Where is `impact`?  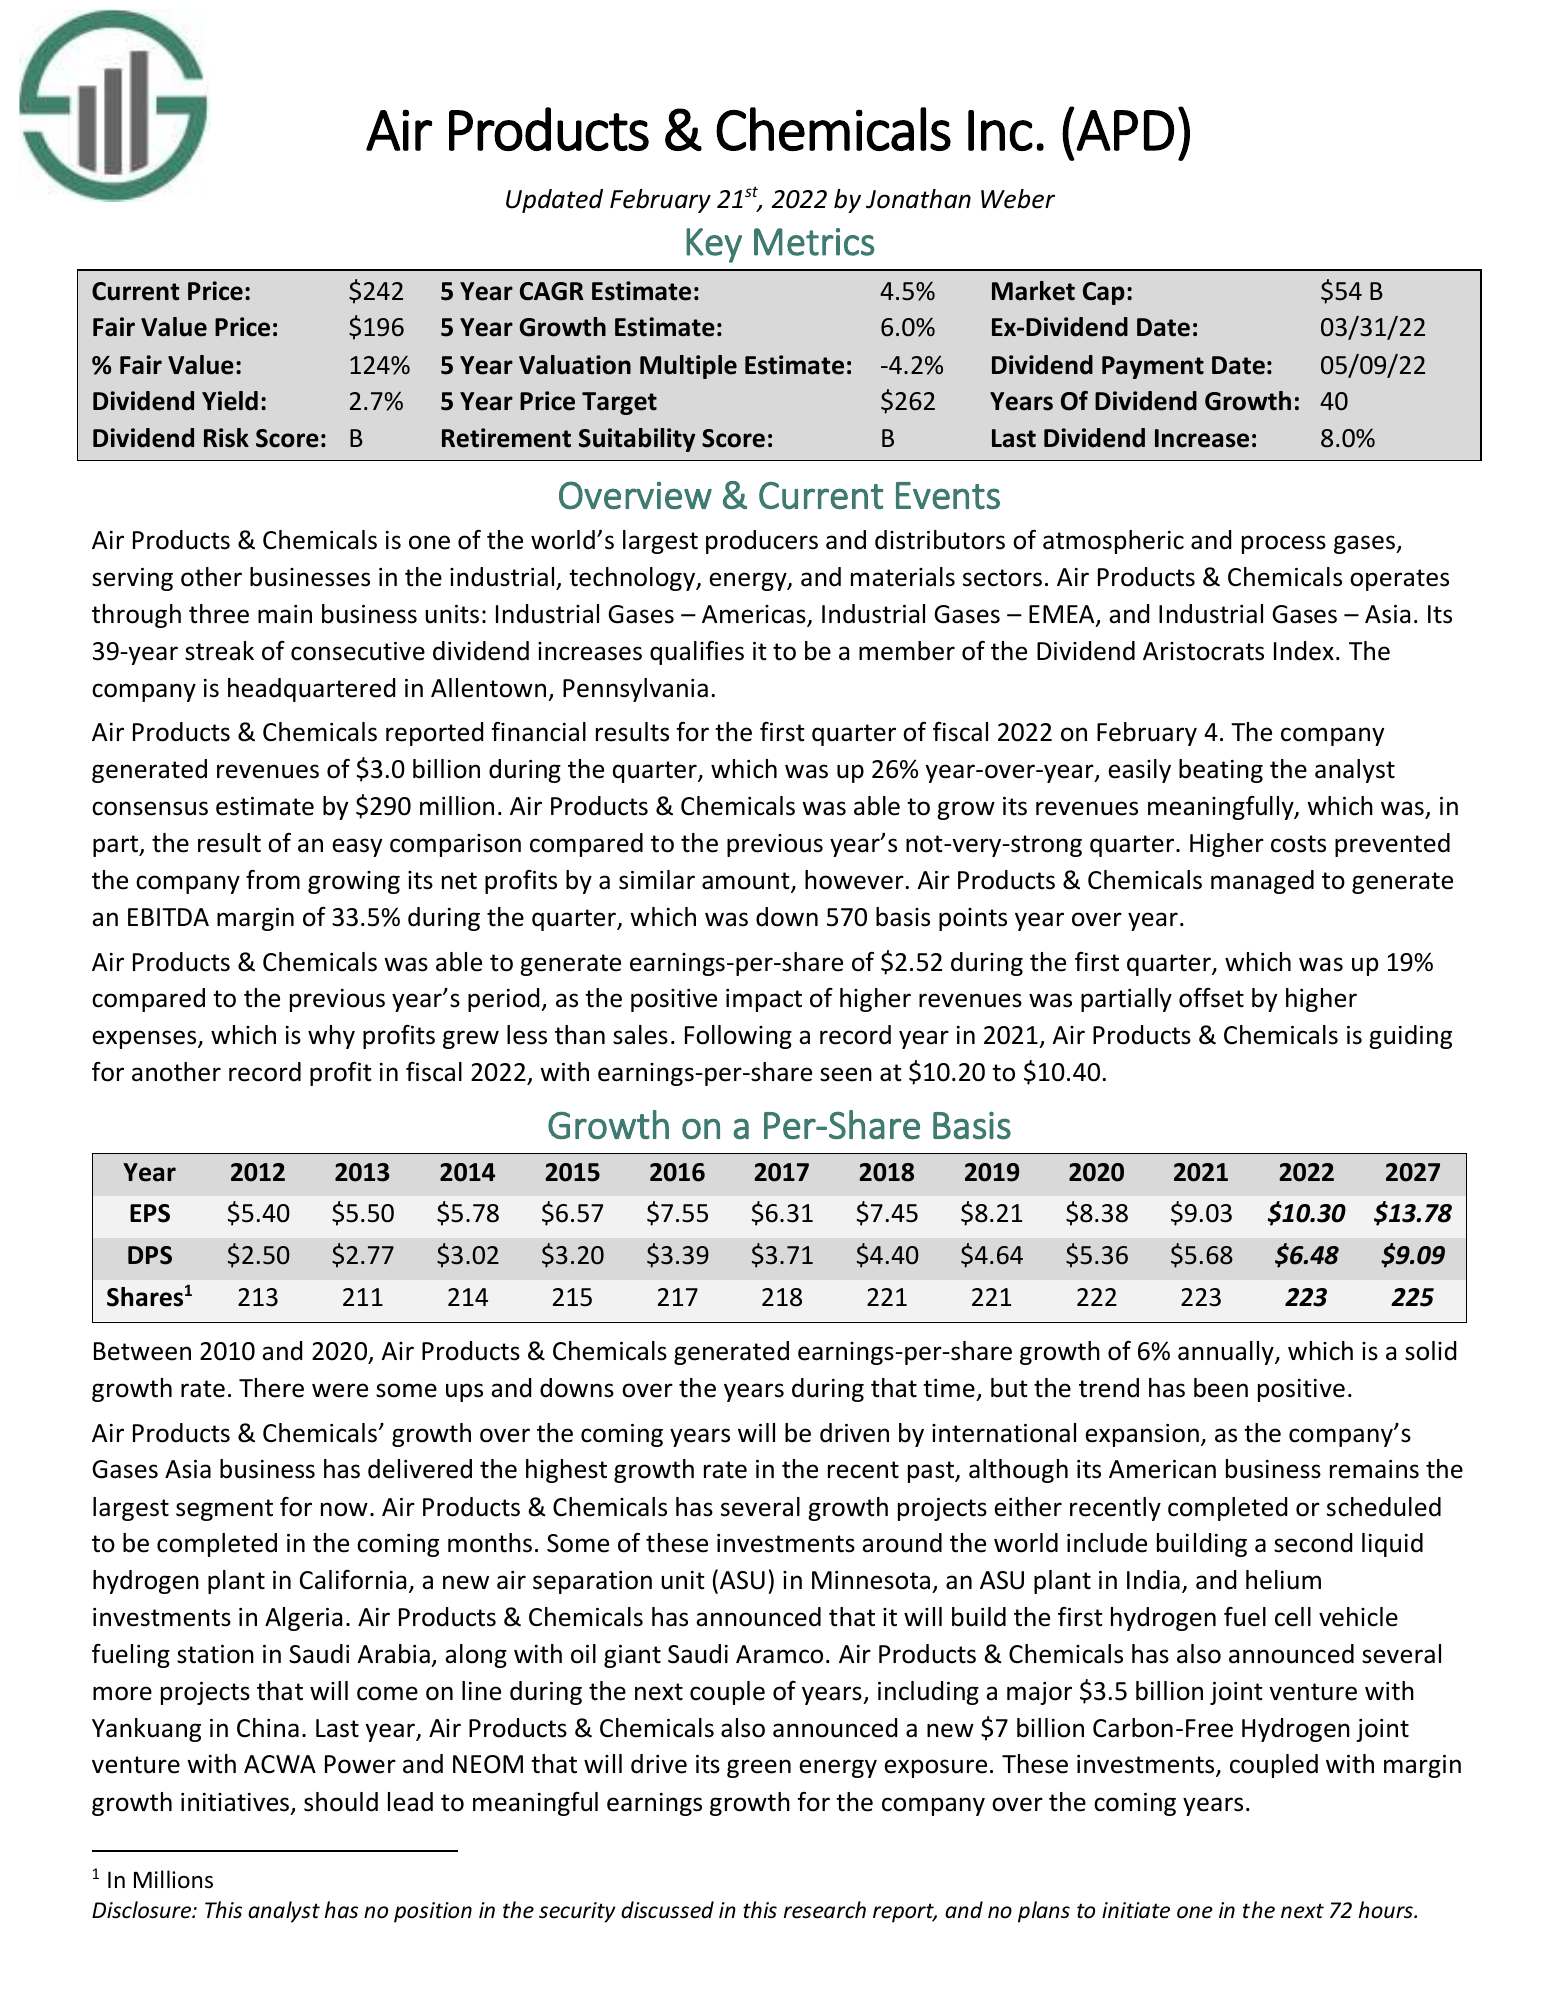
impact is located at coordinates (764, 1000).
